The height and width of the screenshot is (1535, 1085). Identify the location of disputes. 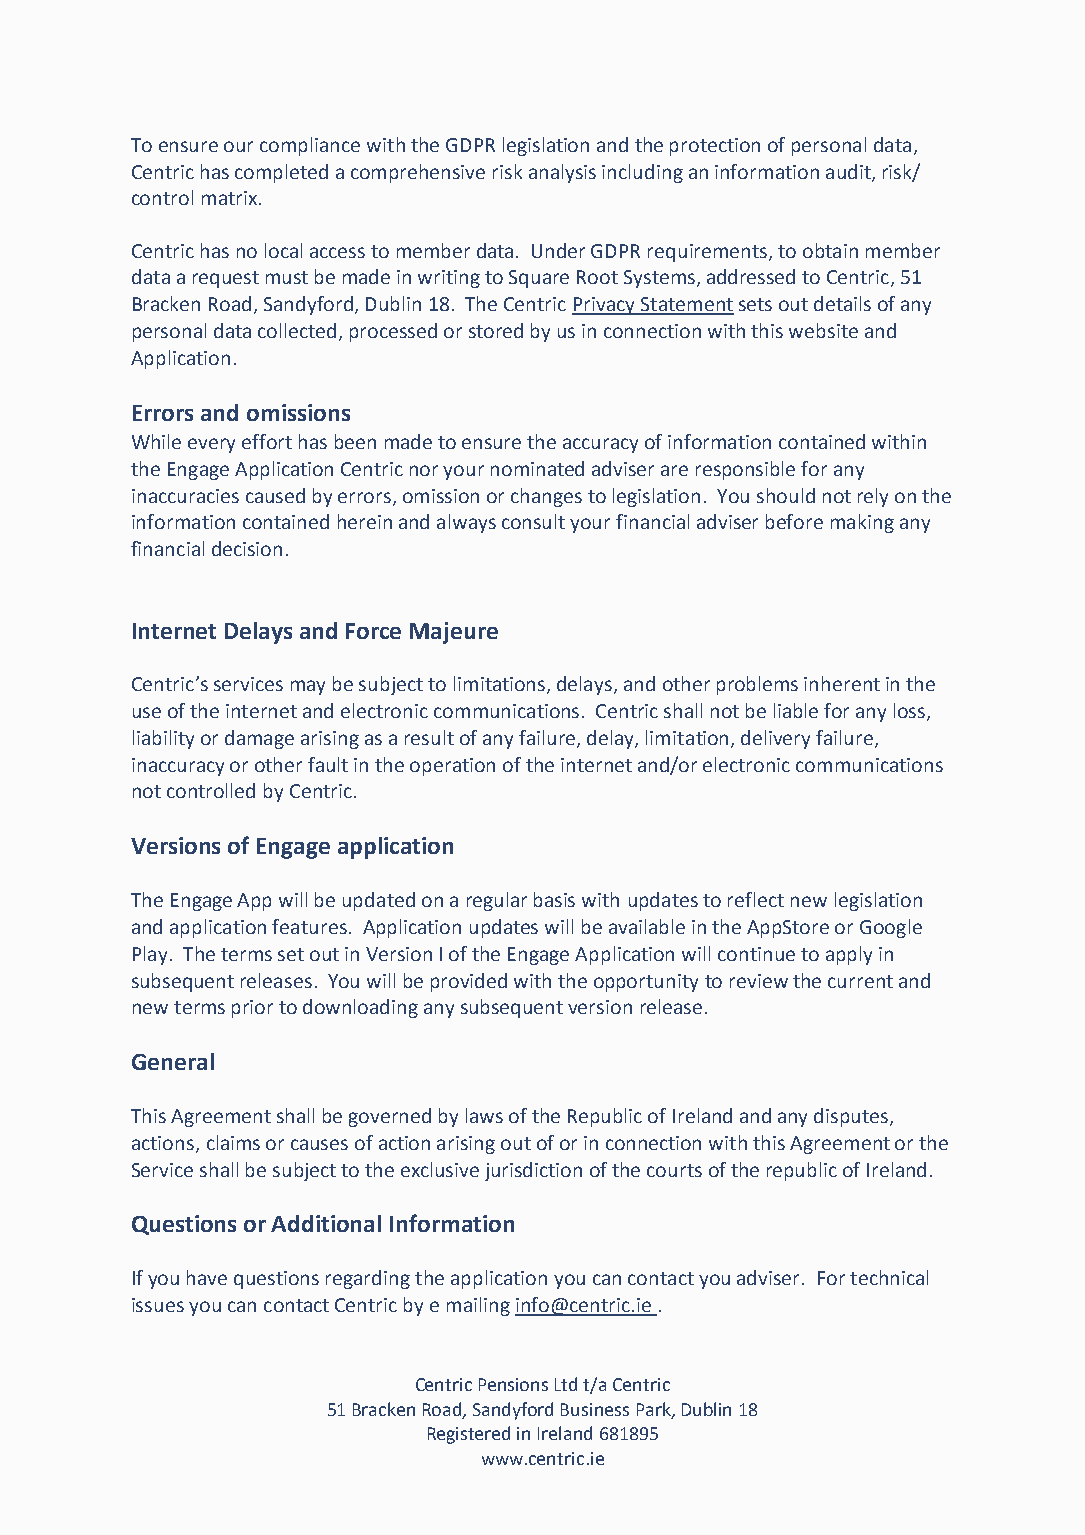
(851, 1117).
